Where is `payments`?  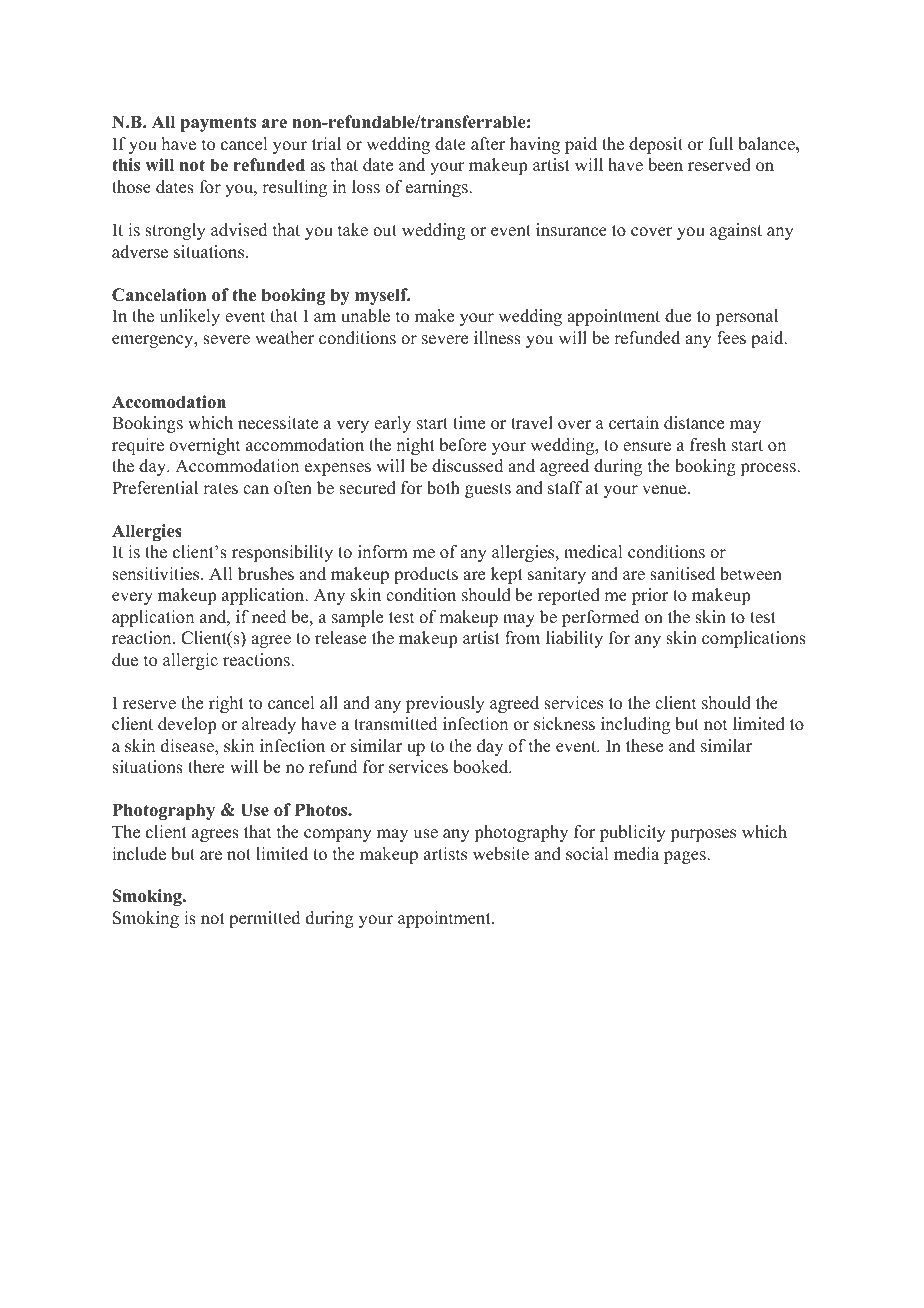 payments is located at coordinates (218, 124).
